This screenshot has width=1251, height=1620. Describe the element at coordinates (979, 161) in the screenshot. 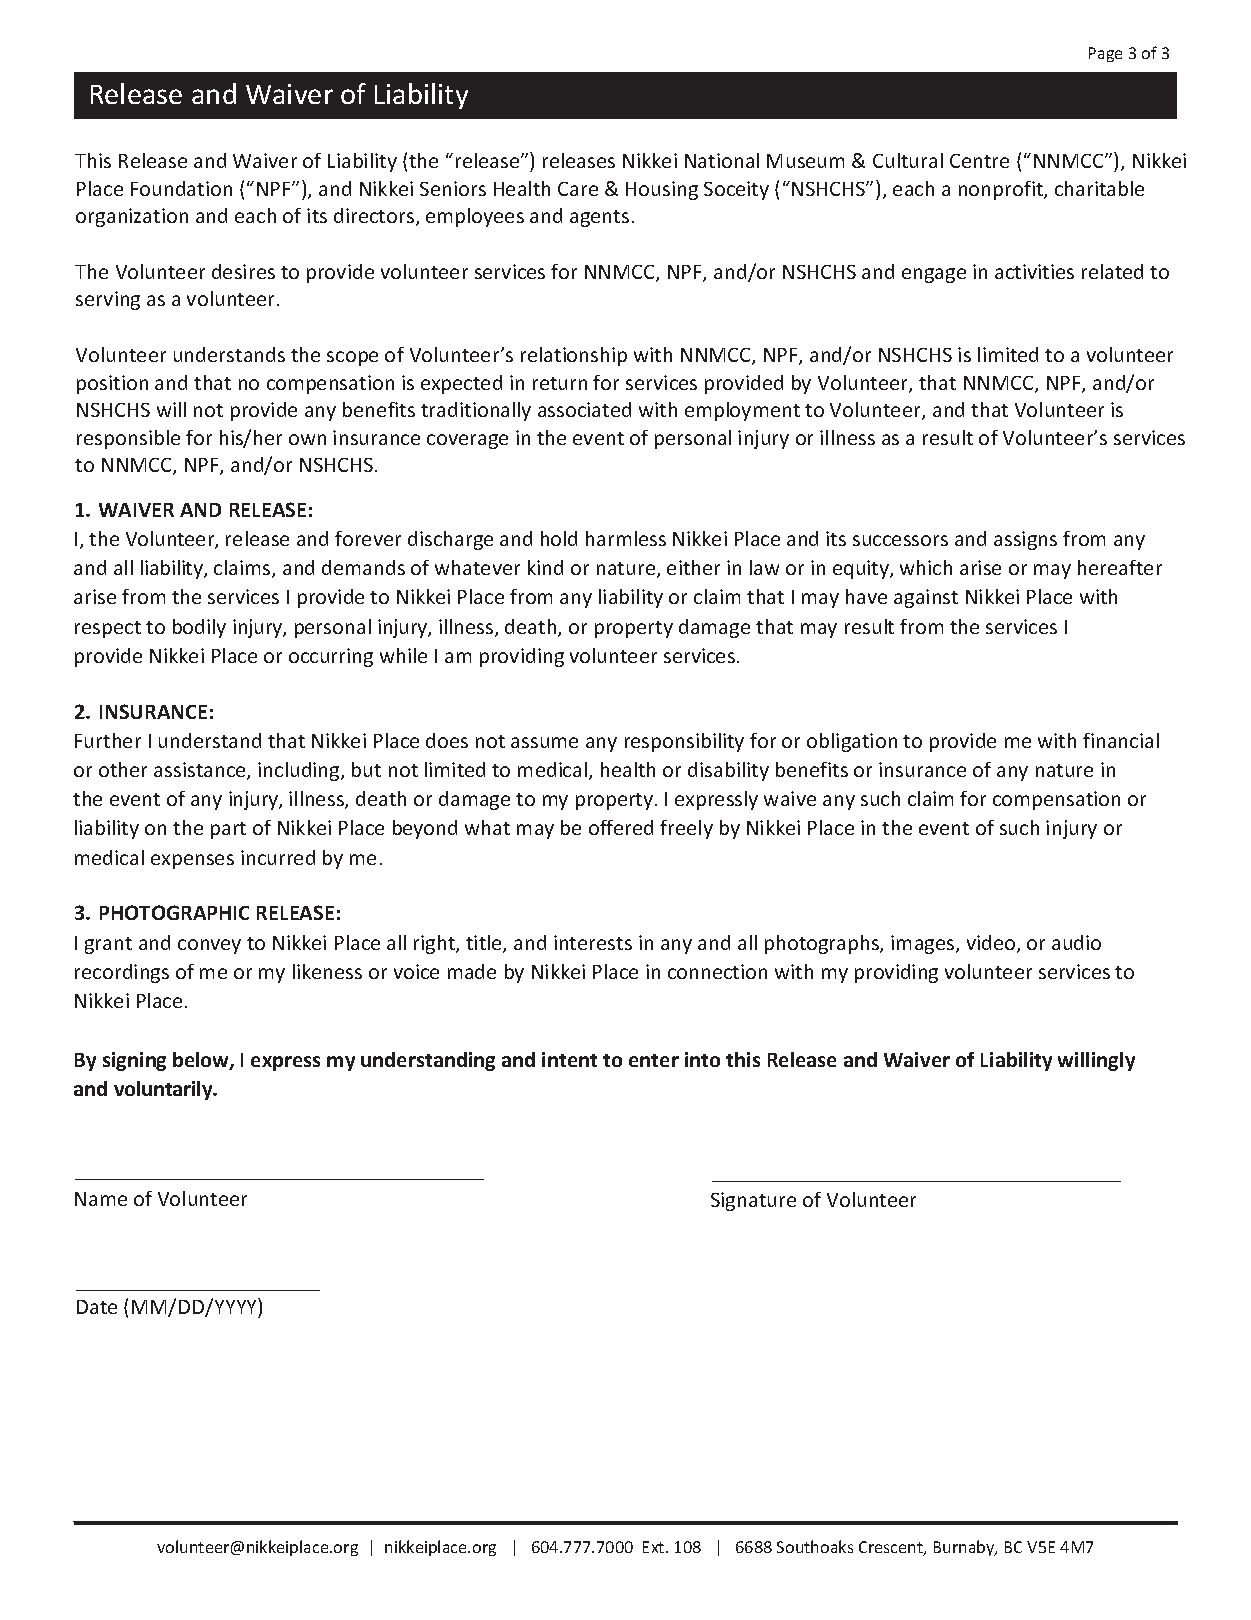

I see `Centre` at that location.
